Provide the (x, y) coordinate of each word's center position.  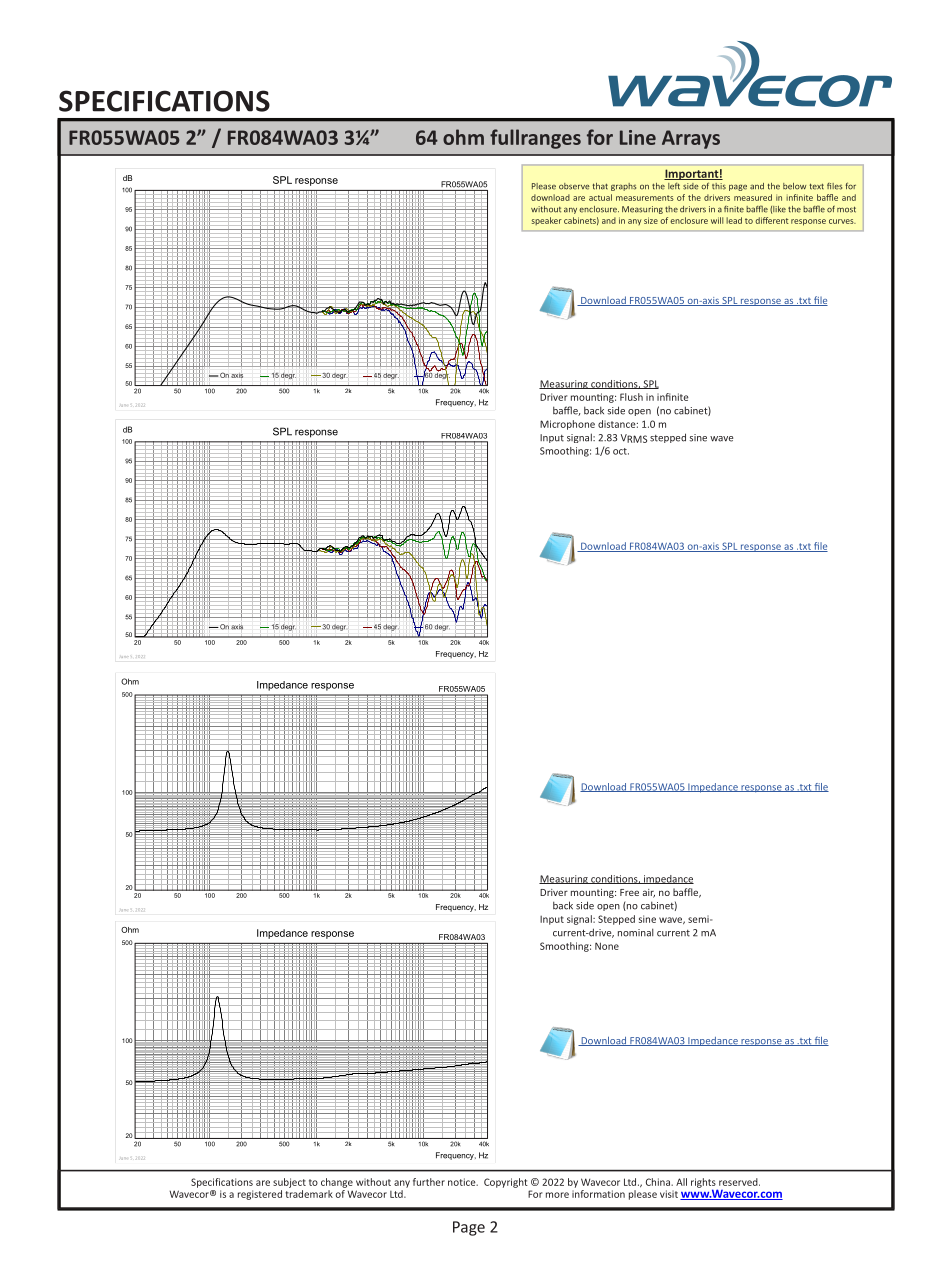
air (649, 893)
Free (629, 892)
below (794, 186)
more (557, 1195)
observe (574, 186)
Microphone (567, 425)
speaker (547, 221)
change (337, 1183)
